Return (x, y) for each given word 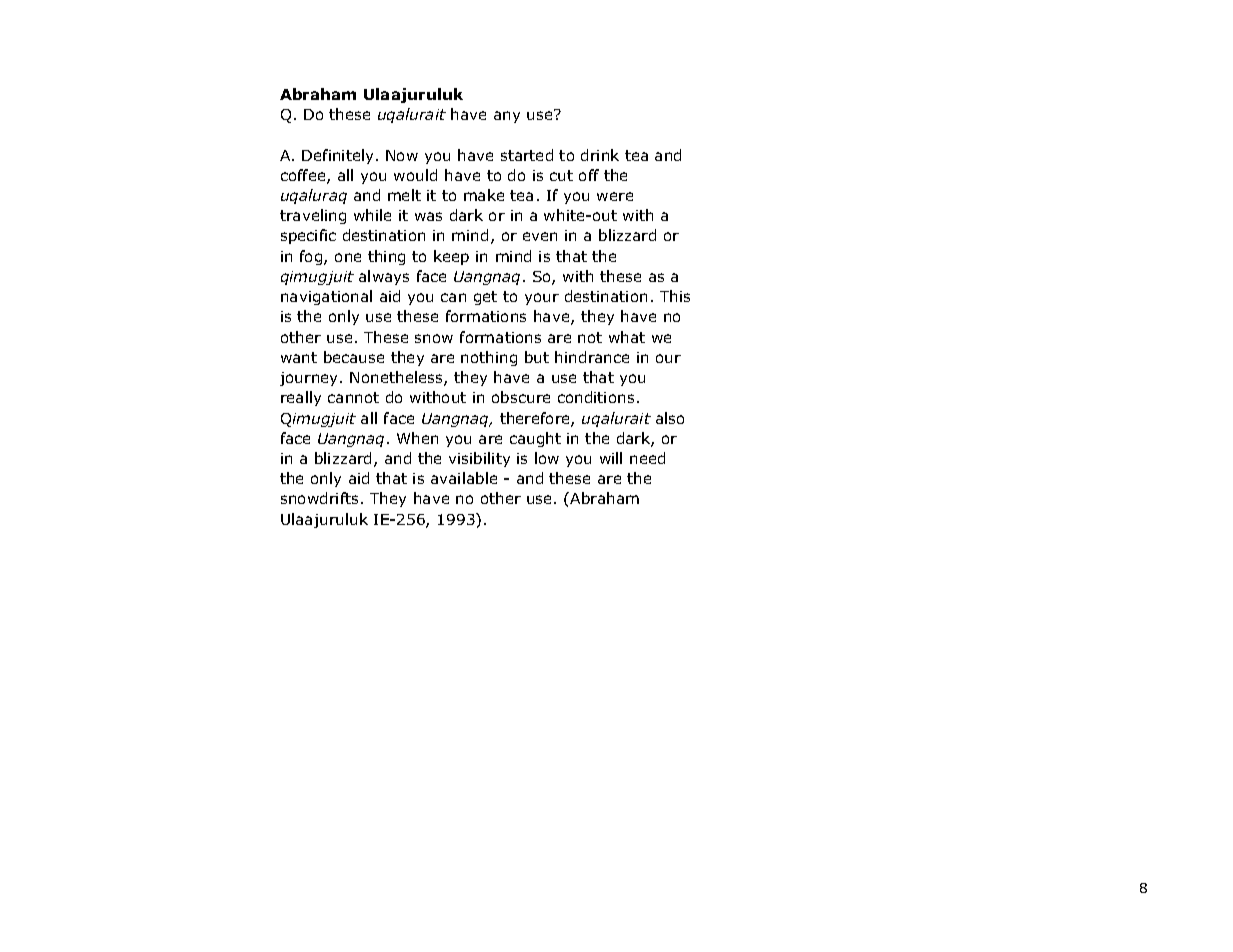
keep (451, 257)
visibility (479, 459)
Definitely (339, 156)
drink (600, 155)
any (507, 117)
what (627, 337)
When (417, 438)
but (537, 357)
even (540, 236)
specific (308, 236)
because (354, 357)
